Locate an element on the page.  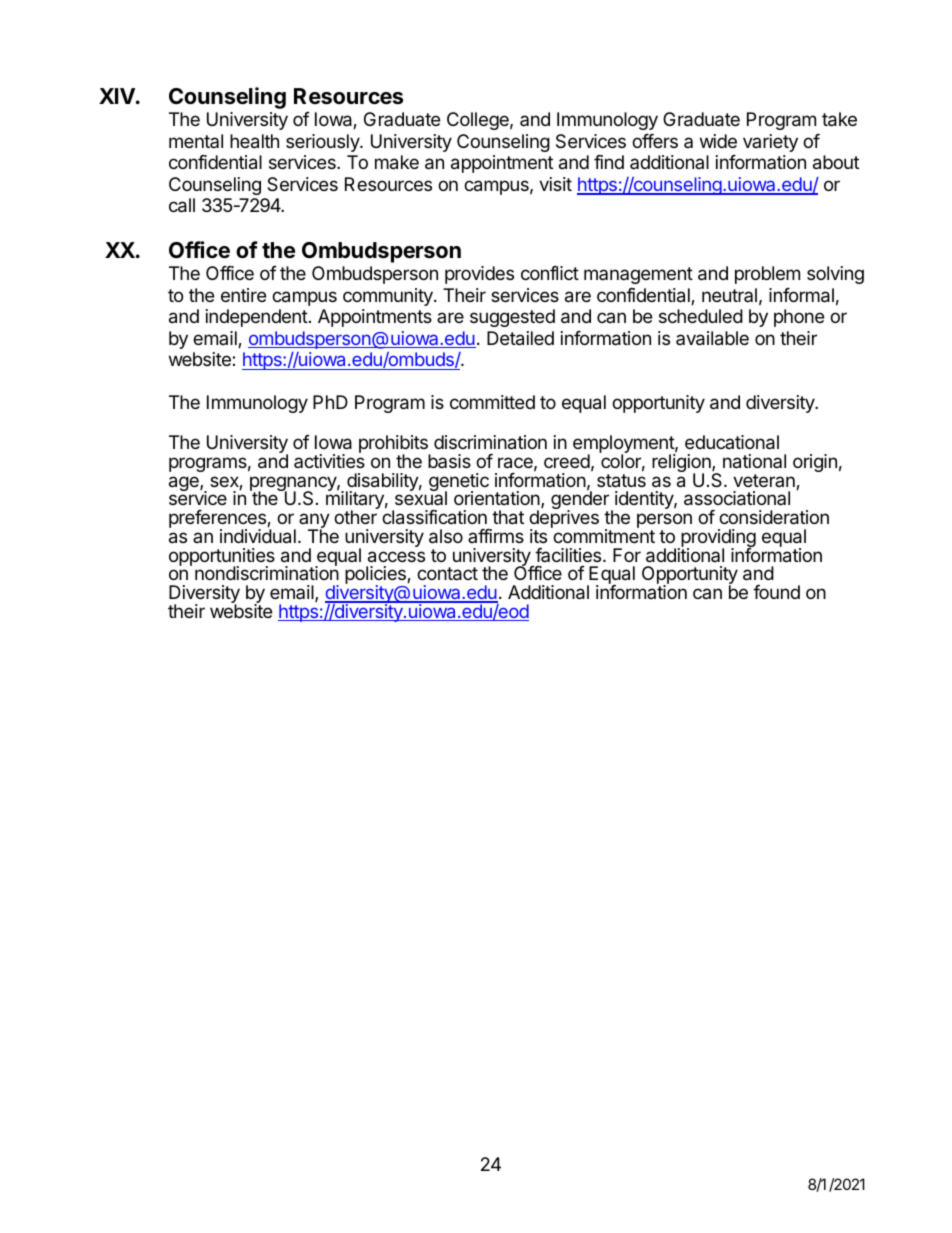
provides is located at coordinates (479, 275).
